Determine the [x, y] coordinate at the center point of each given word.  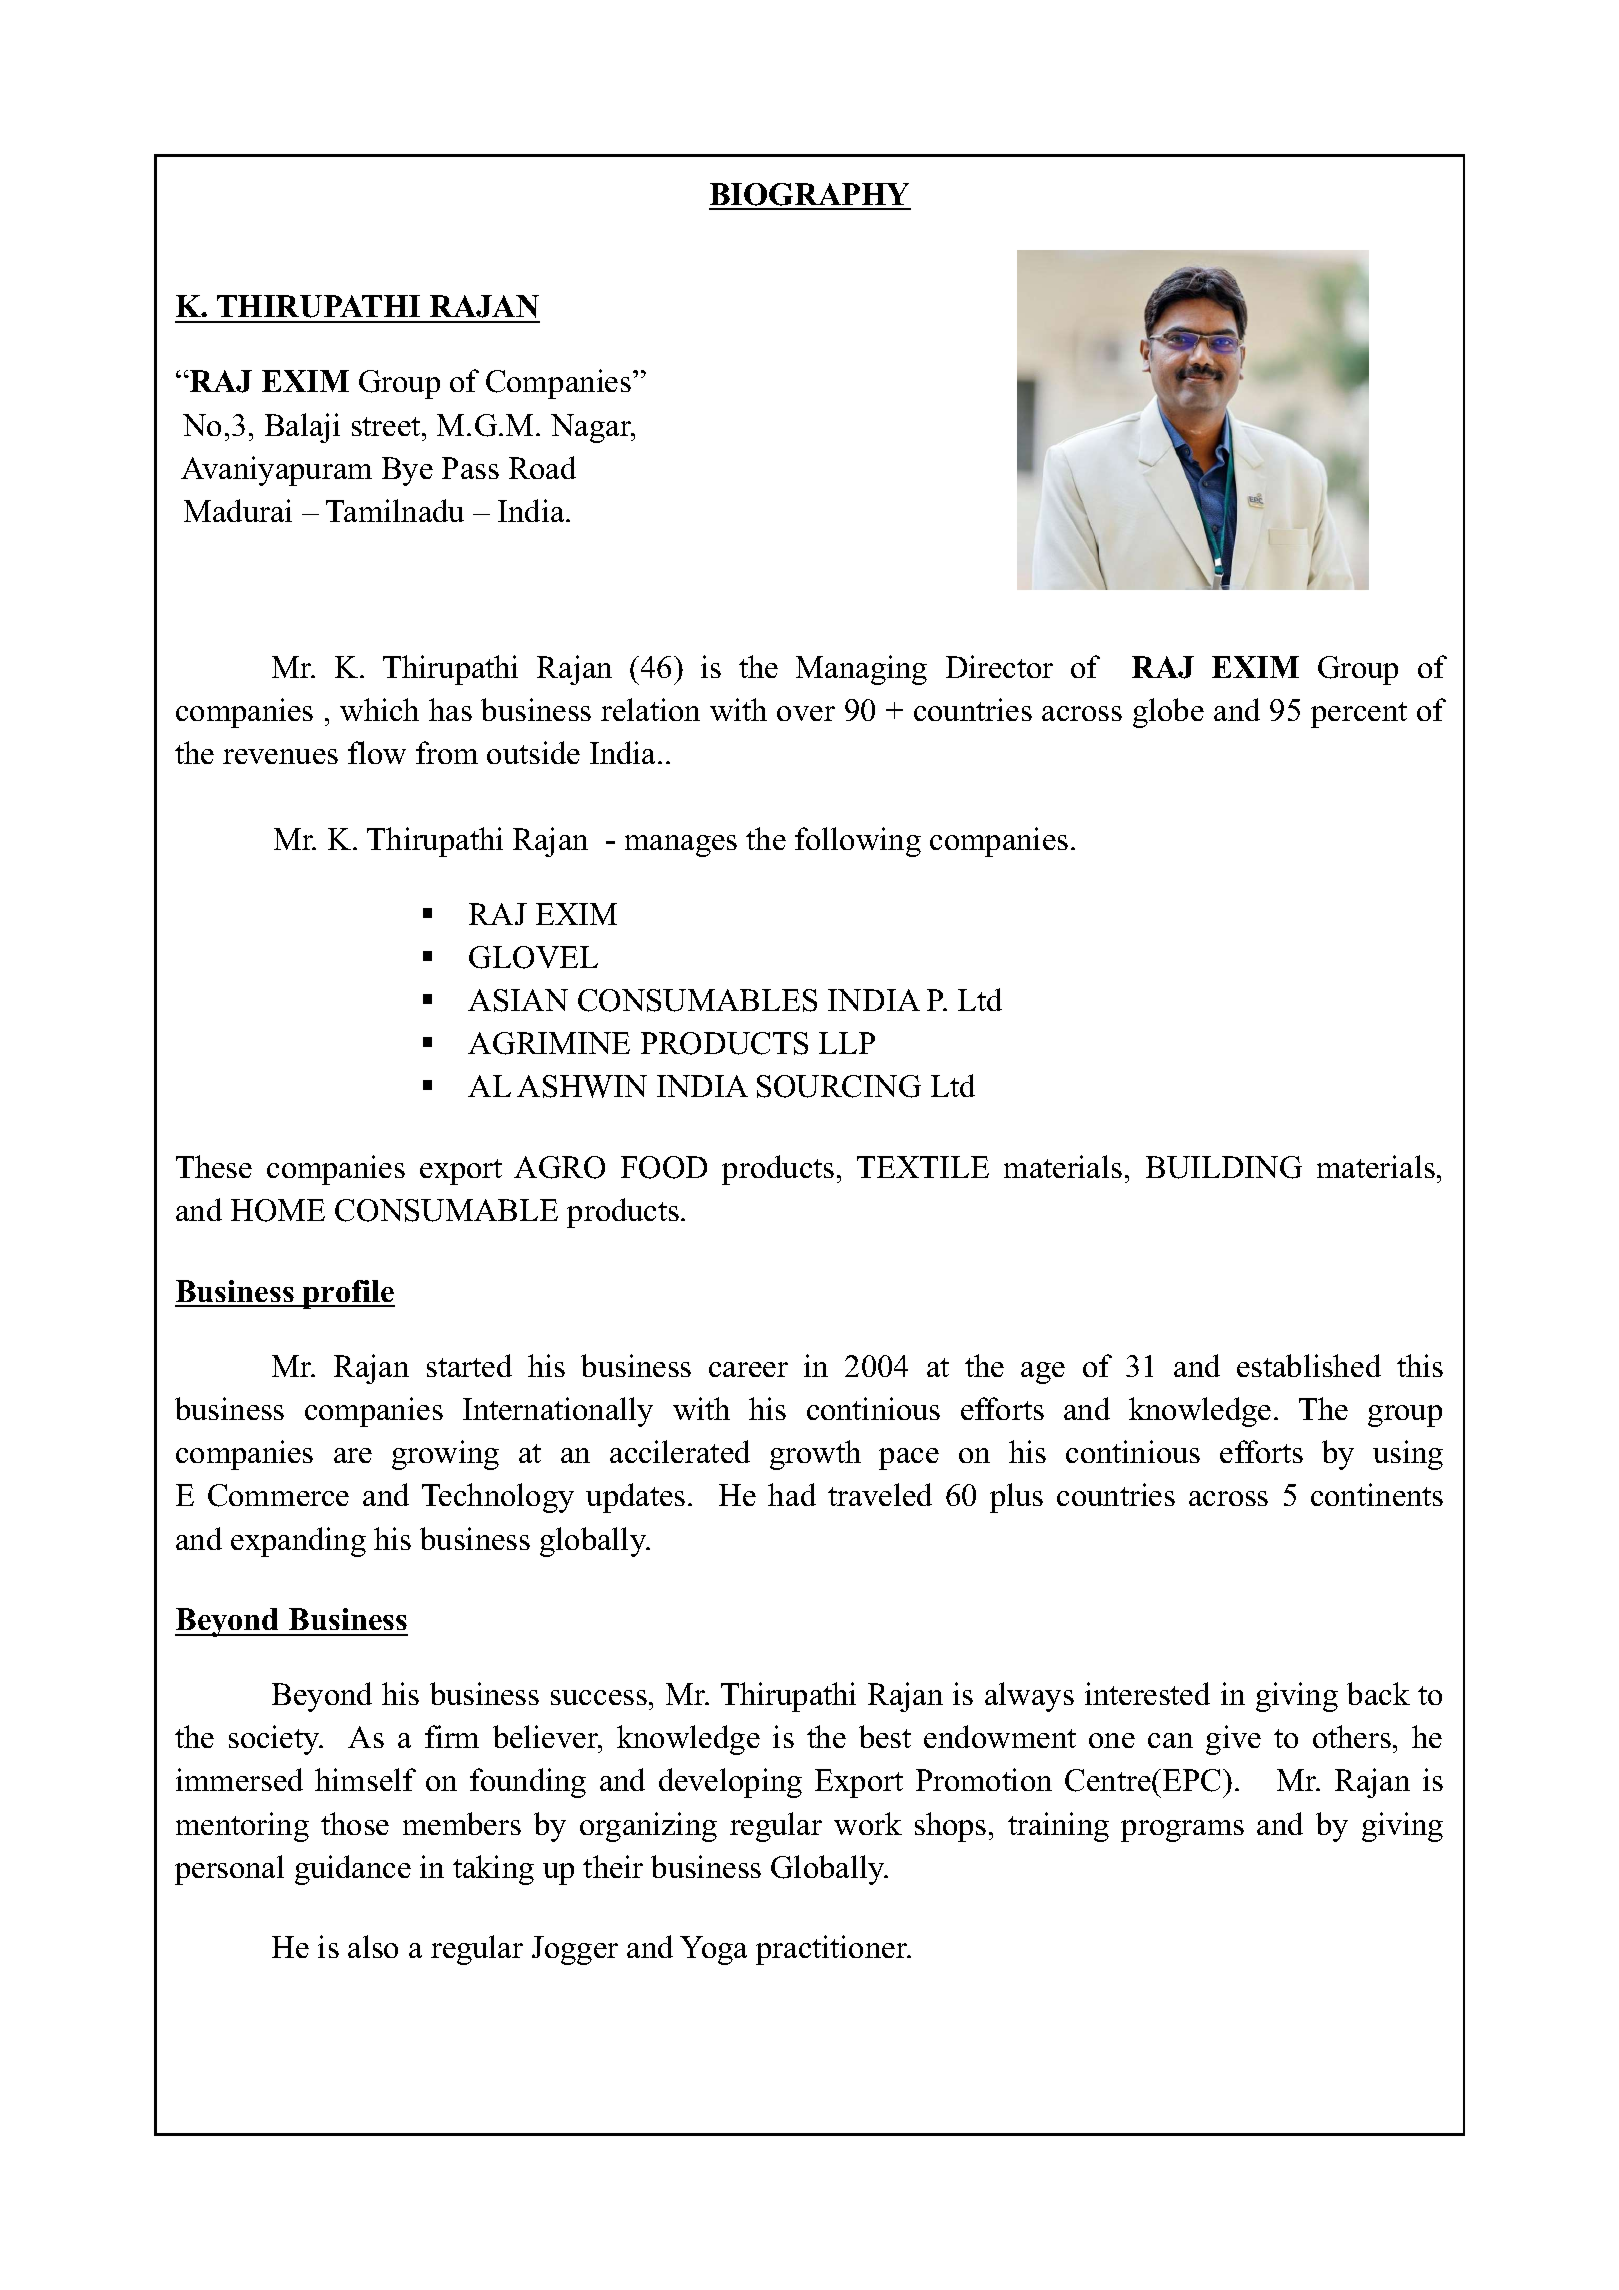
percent [1359, 715]
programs [1182, 1831]
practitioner [833, 1950]
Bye [407, 471]
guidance [353, 1870]
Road [542, 467]
